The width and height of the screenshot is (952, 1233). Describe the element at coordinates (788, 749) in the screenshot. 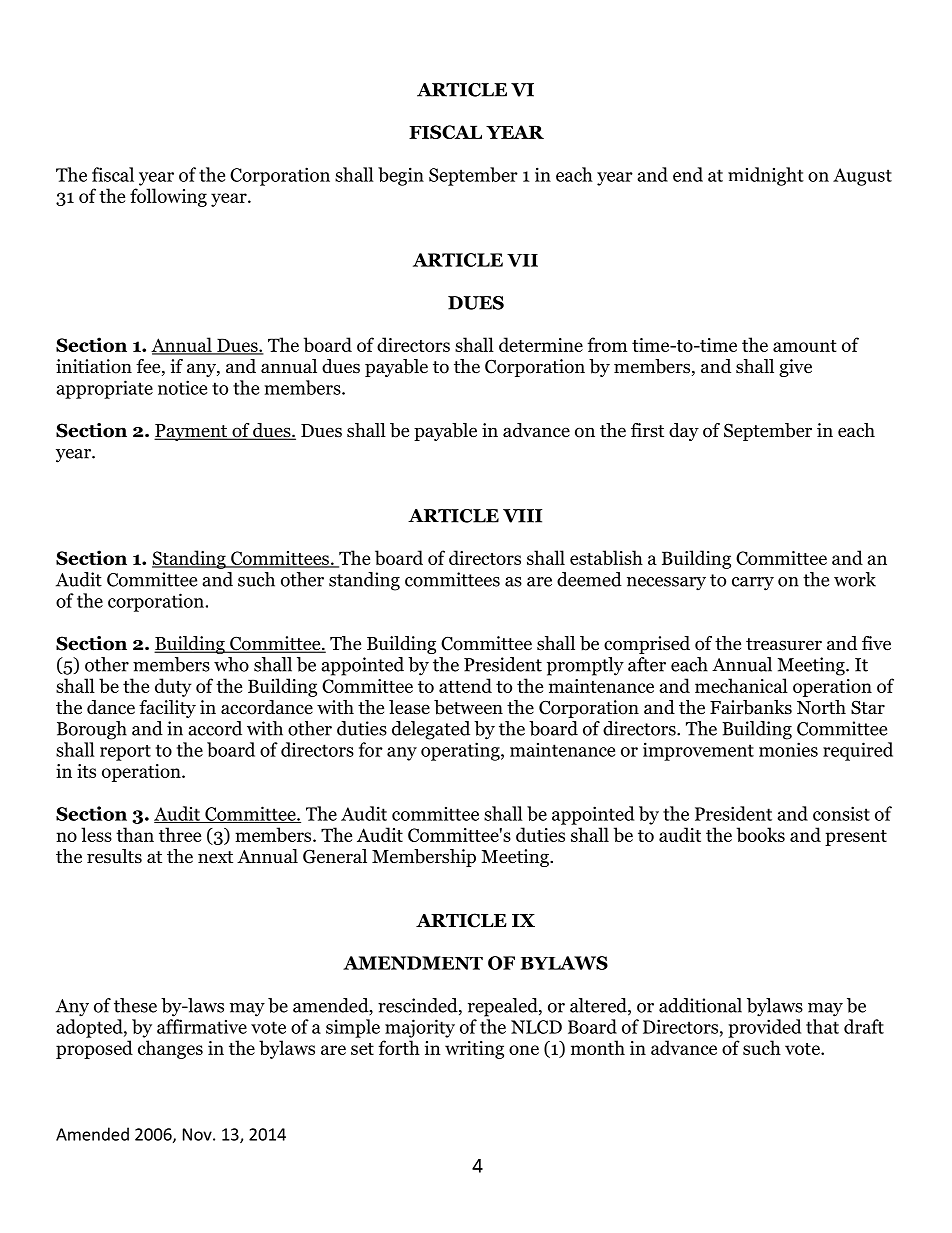

I see `monies` at that location.
